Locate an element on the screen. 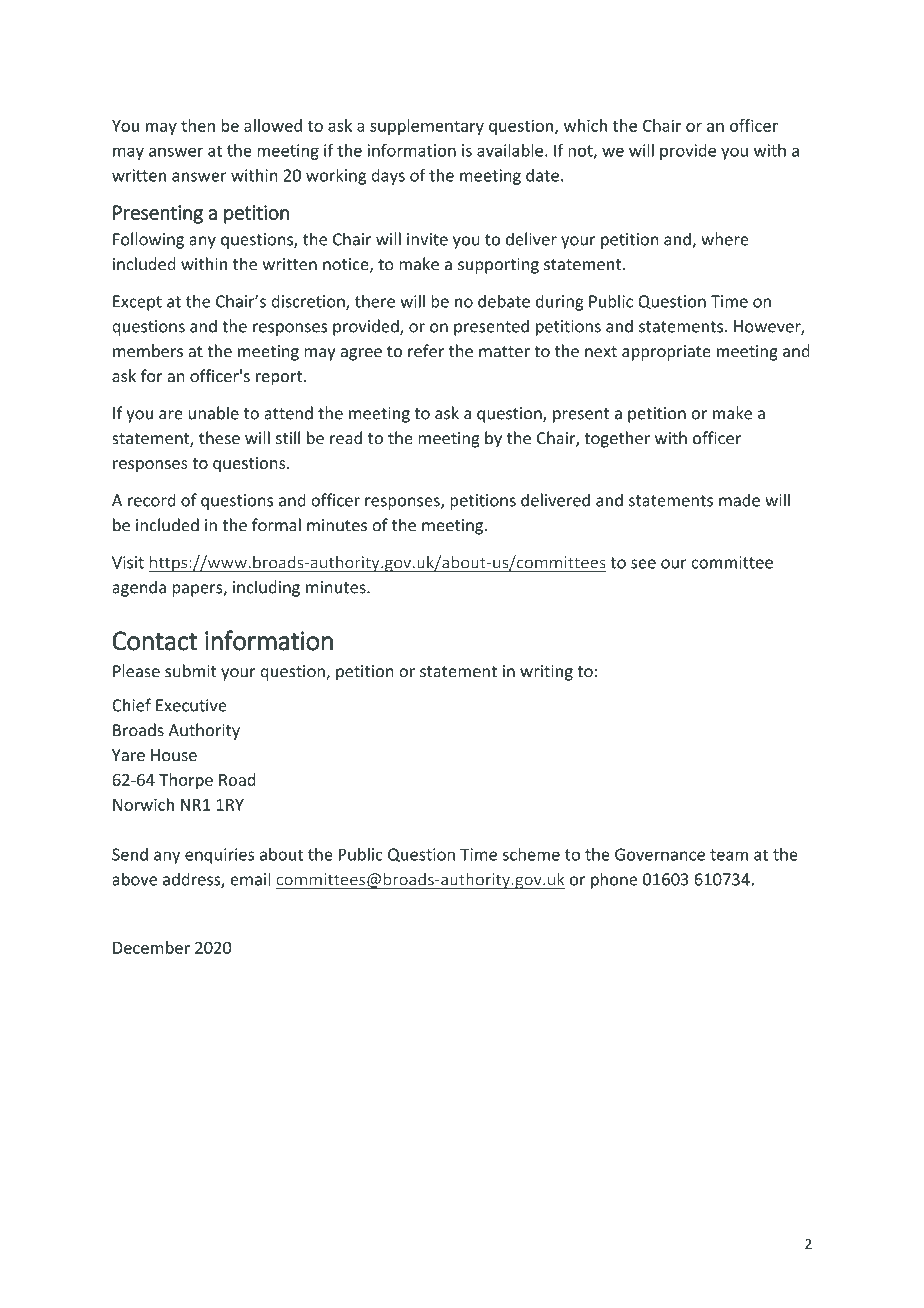 The height and width of the screenshot is (1308, 924). December is located at coordinates (151, 947).
